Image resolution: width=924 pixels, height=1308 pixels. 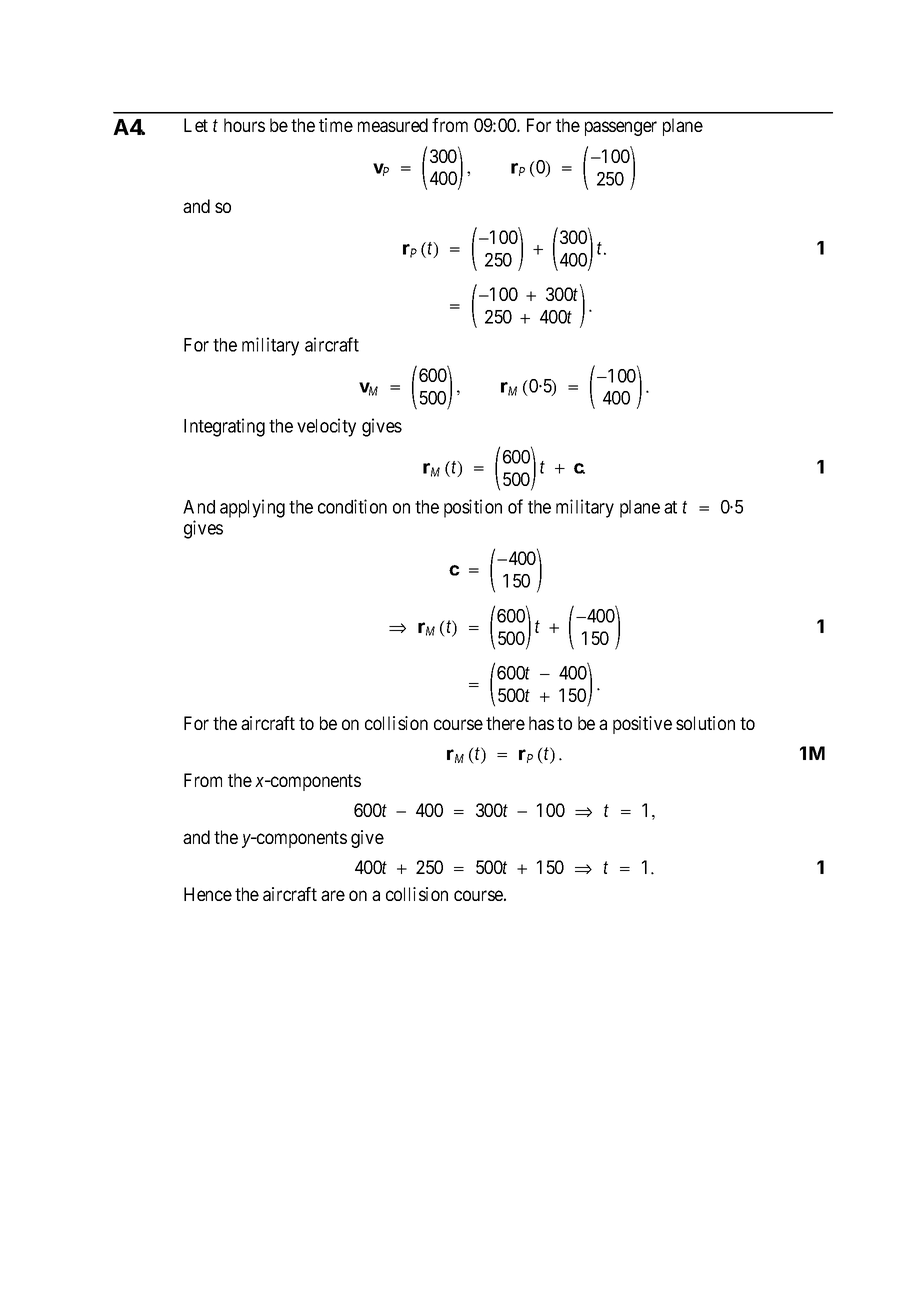 I want to click on are, so click(x=333, y=895).
